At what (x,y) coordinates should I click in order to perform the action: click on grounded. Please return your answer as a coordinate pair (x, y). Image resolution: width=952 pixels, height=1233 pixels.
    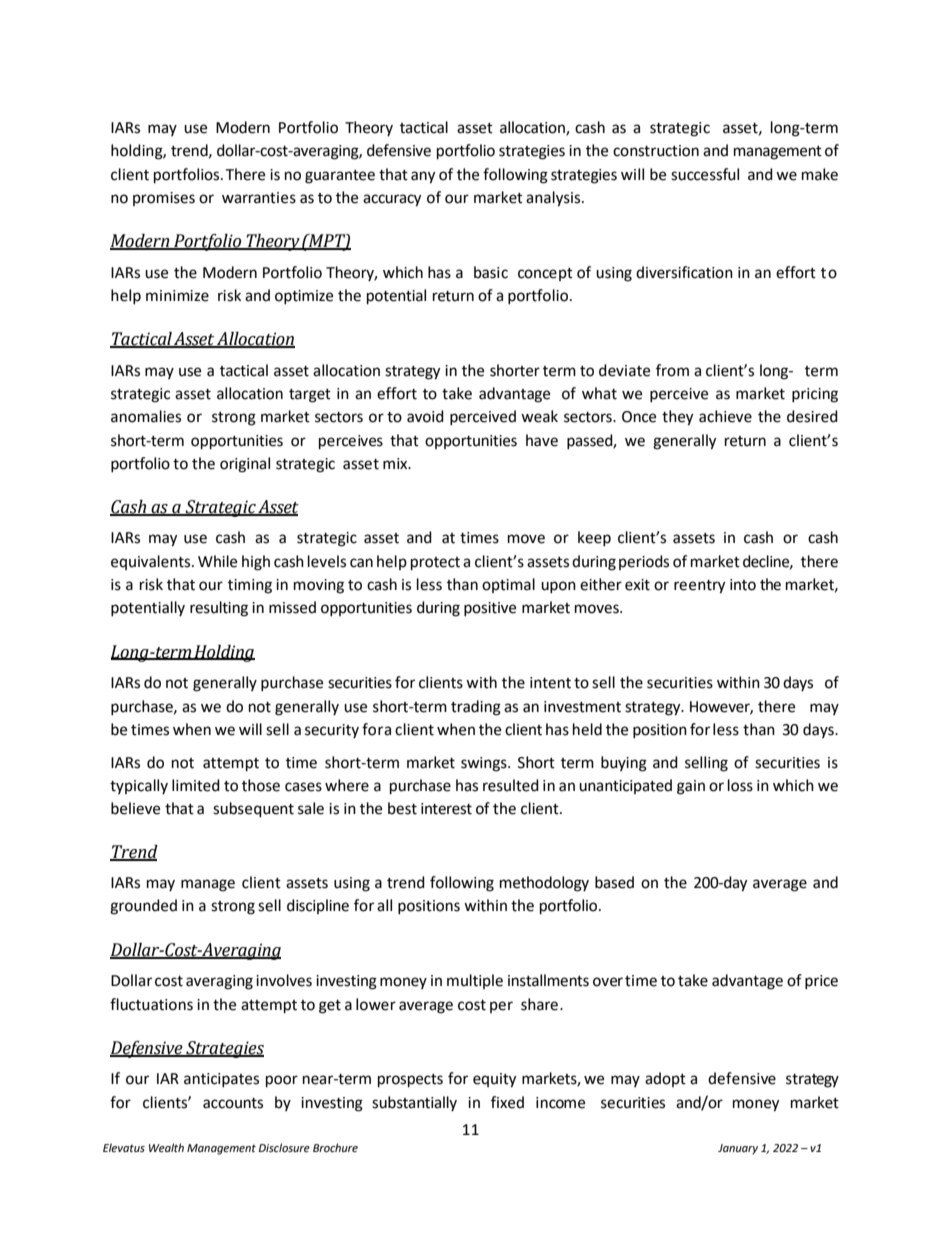
    Looking at the image, I should click on (143, 907).
